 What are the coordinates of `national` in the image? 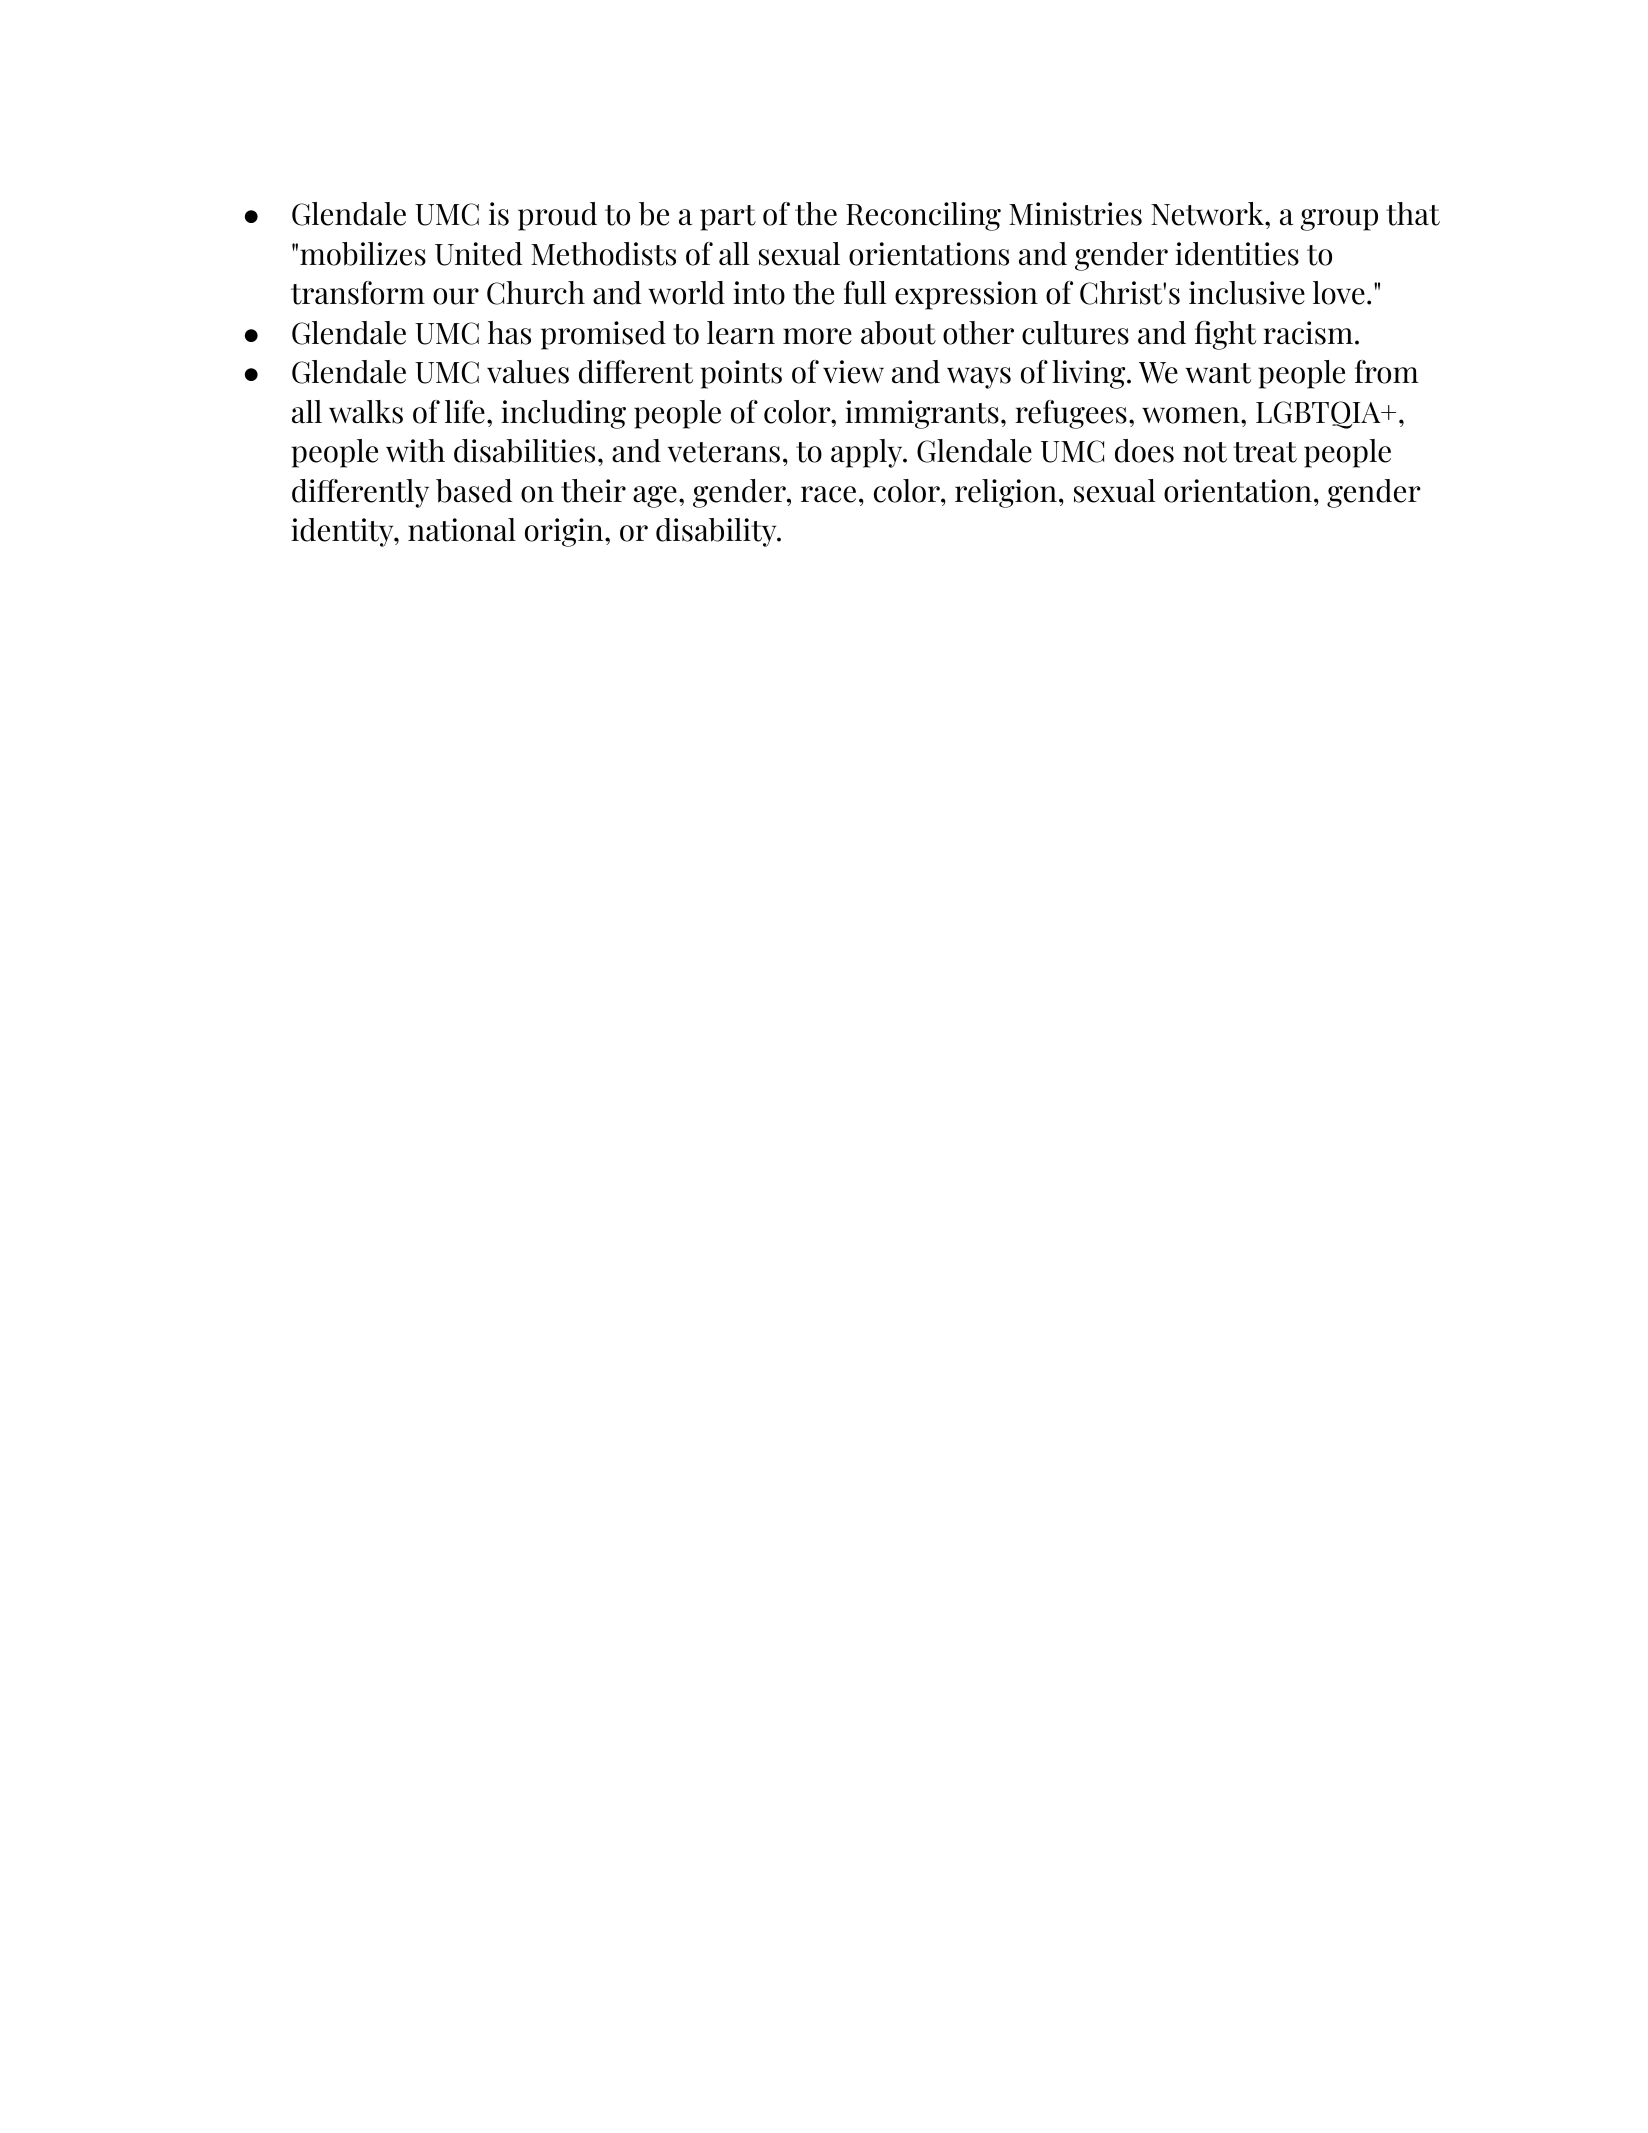 It's located at (462, 530).
